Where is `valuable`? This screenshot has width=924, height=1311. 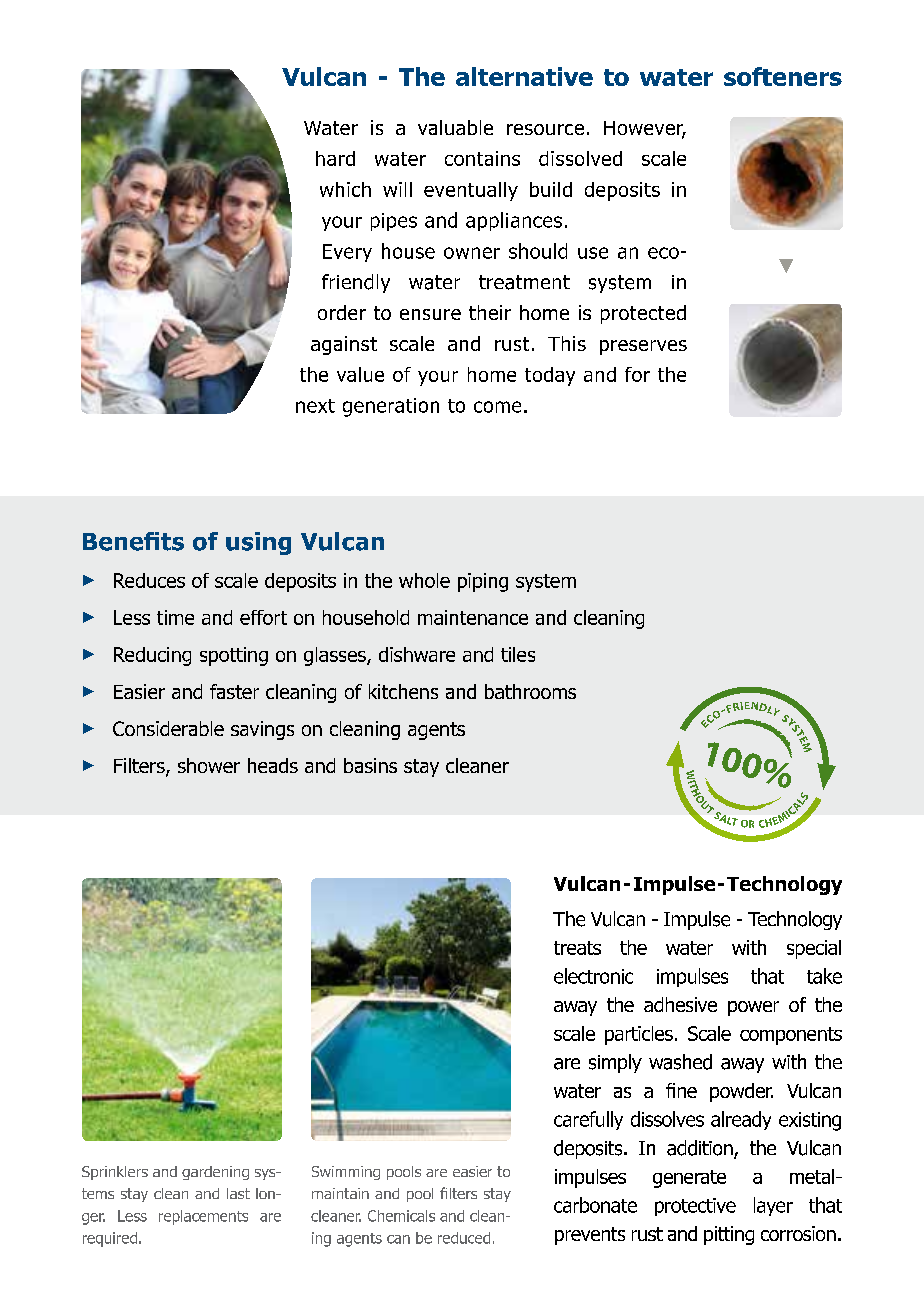
valuable is located at coordinates (455, 127).
